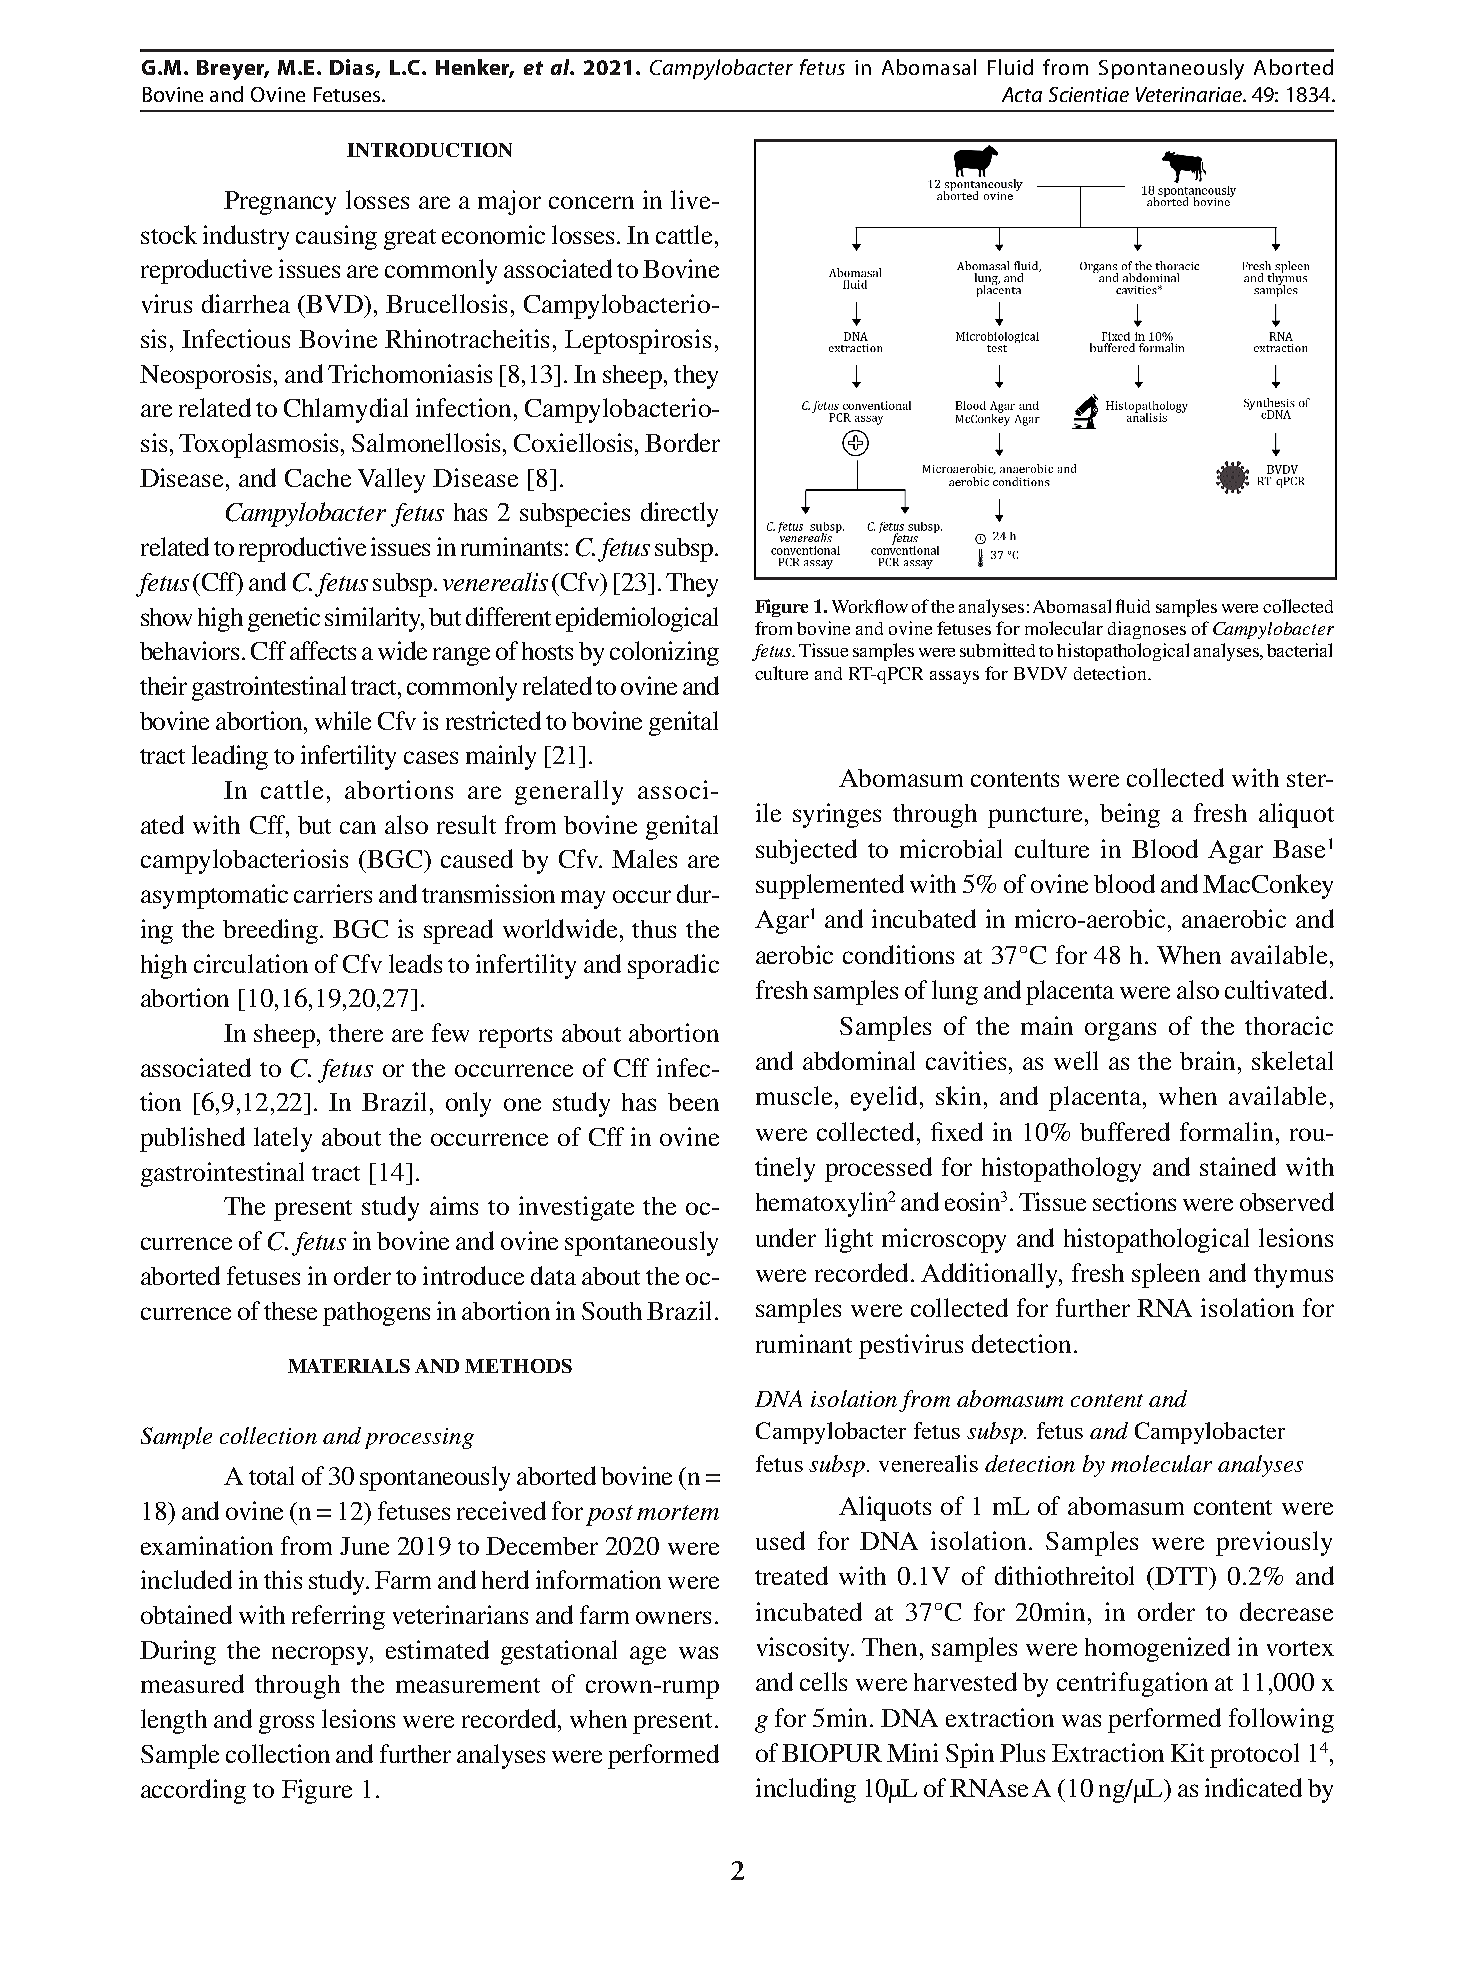 The height and width of the screenshot is (1967, 1475). Describe the element at coordinates (286, 1724) in the screenshot. I see `gross` at that location.
